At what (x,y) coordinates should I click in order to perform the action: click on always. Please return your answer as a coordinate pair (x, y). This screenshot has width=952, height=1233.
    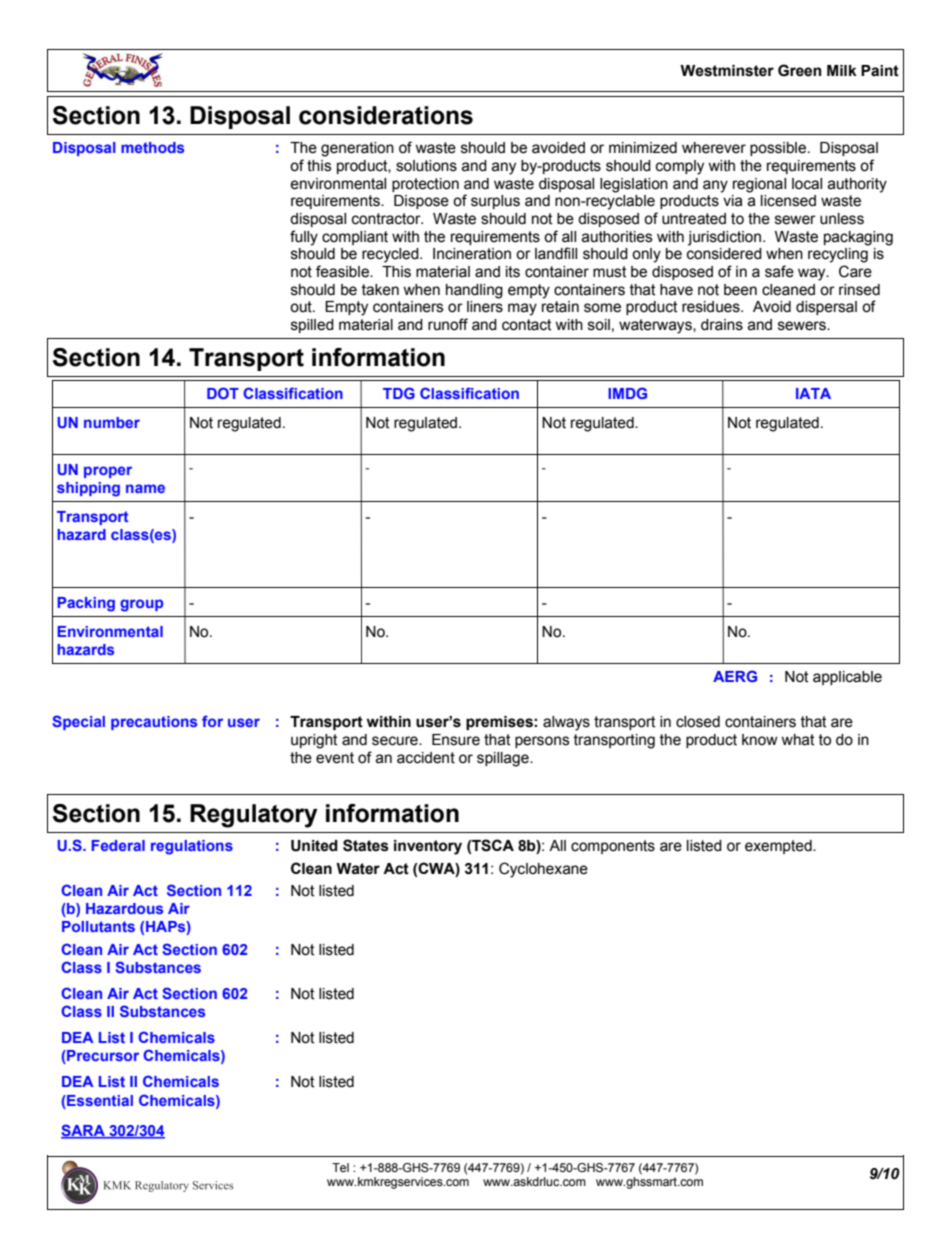
    Looking at the image, I should click on (566, 723).
